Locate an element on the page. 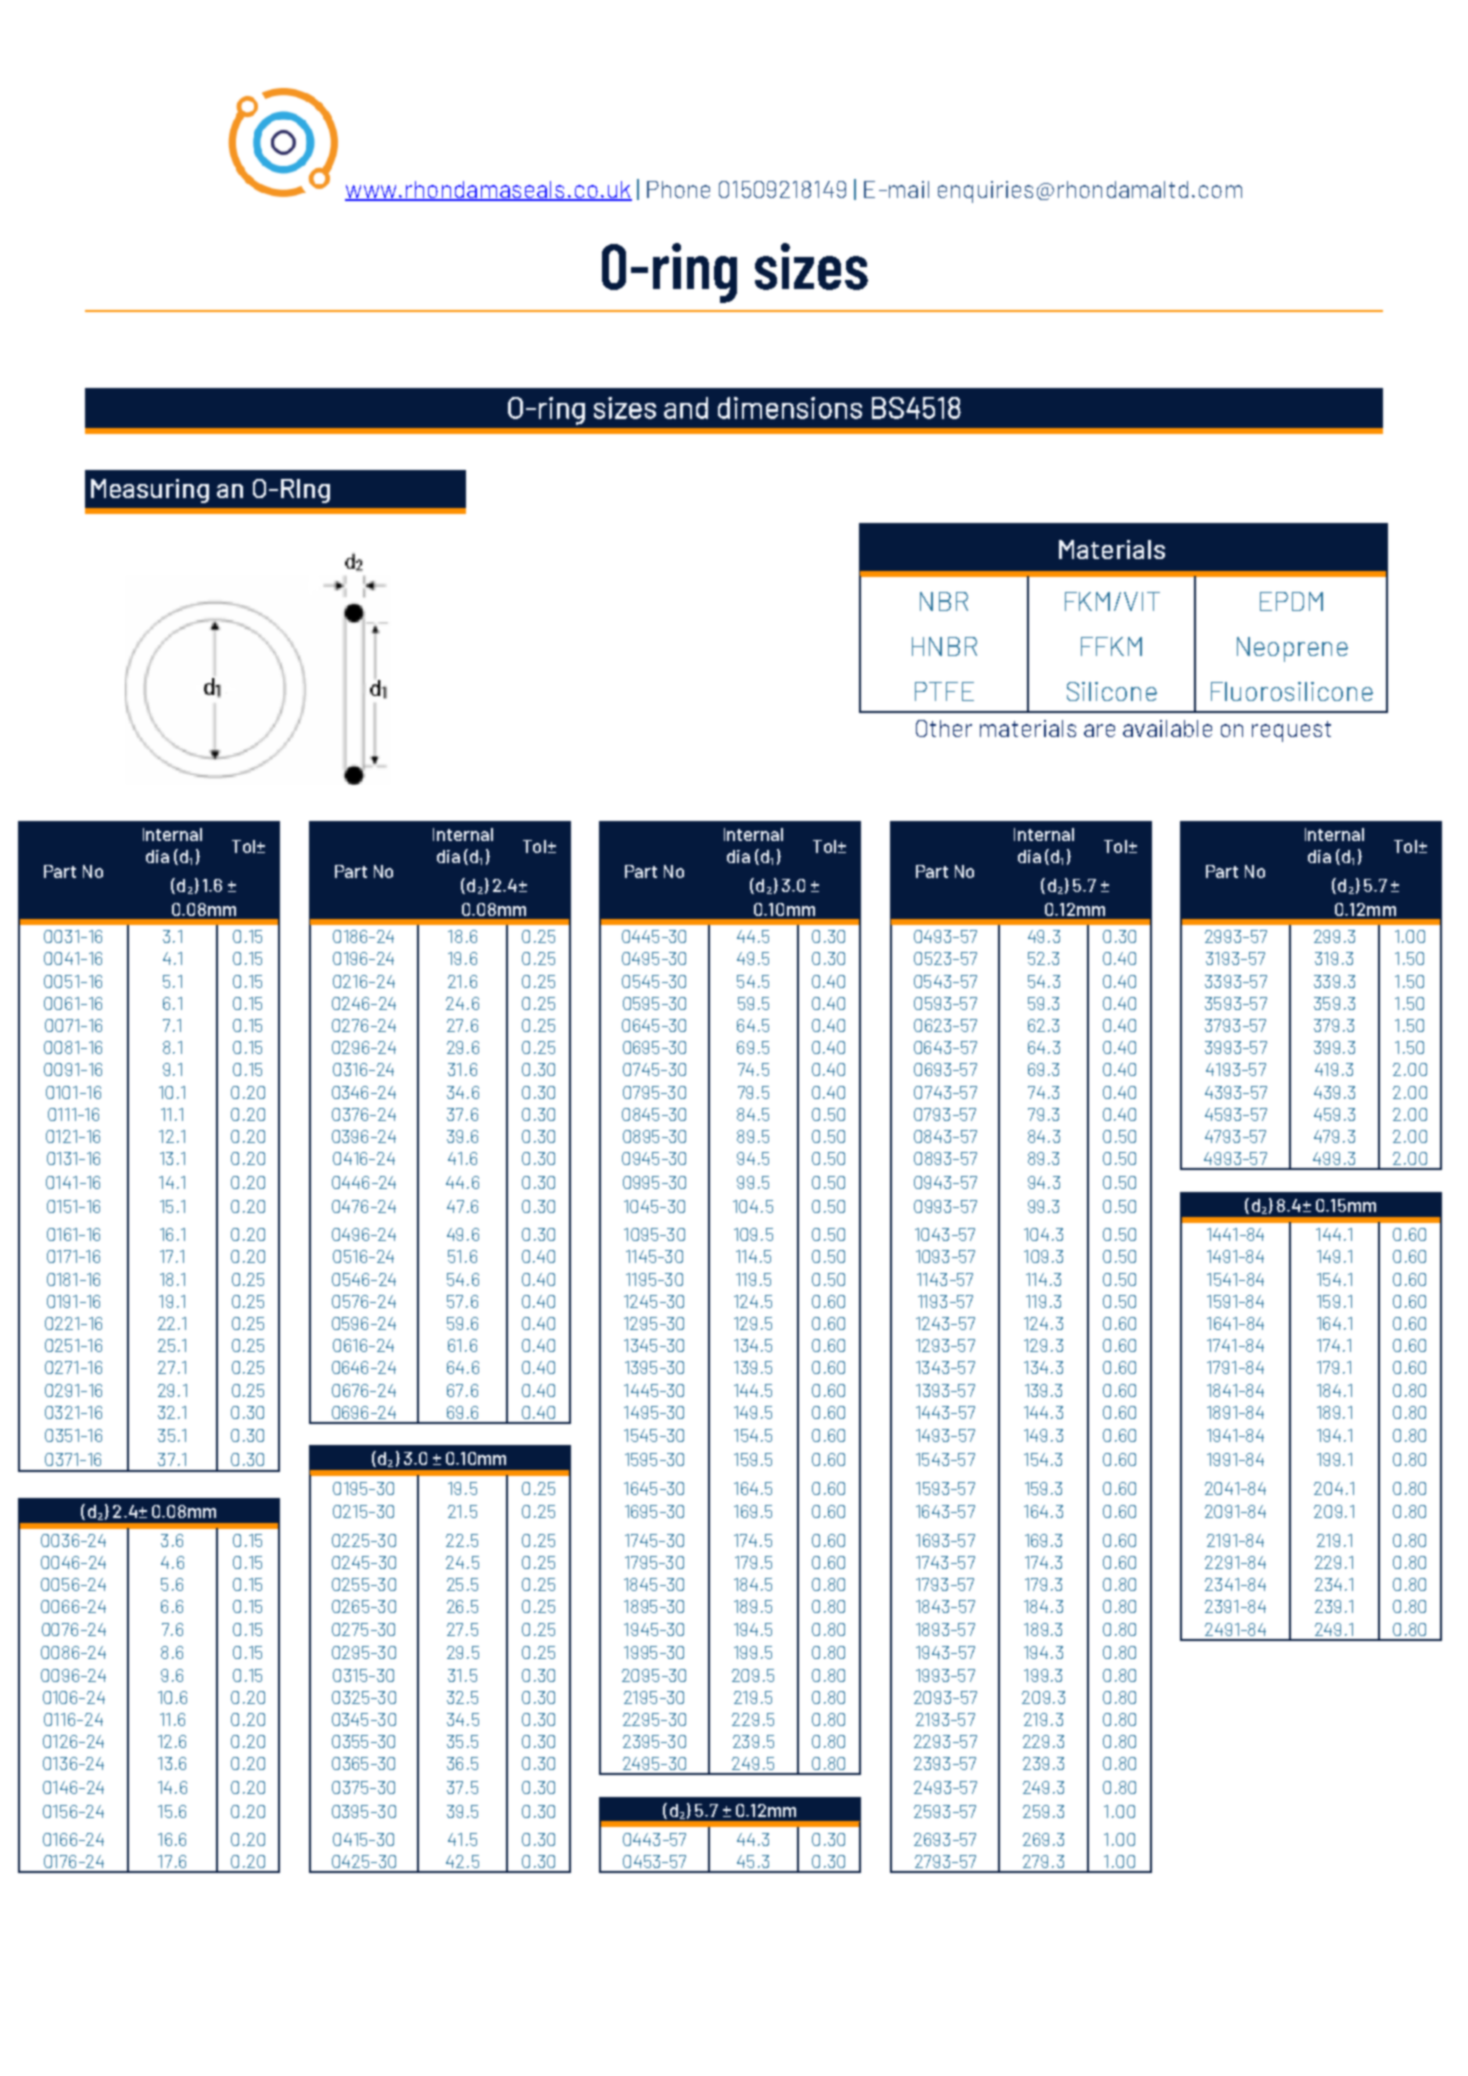 The height and width of the image is (2076, 1468). Neoprene is located at coordinates (1292, 649).
